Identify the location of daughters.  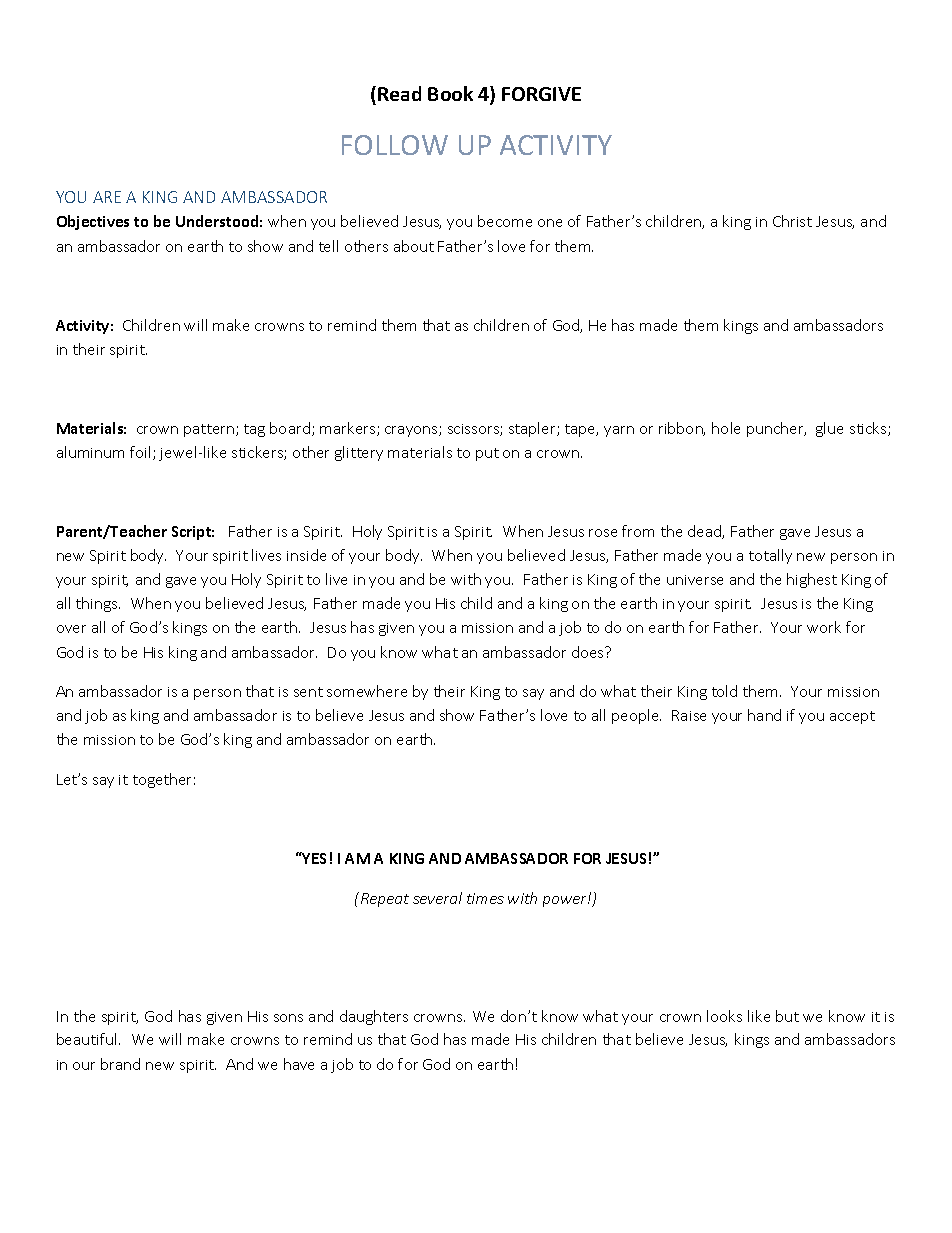
(374, 1017).
